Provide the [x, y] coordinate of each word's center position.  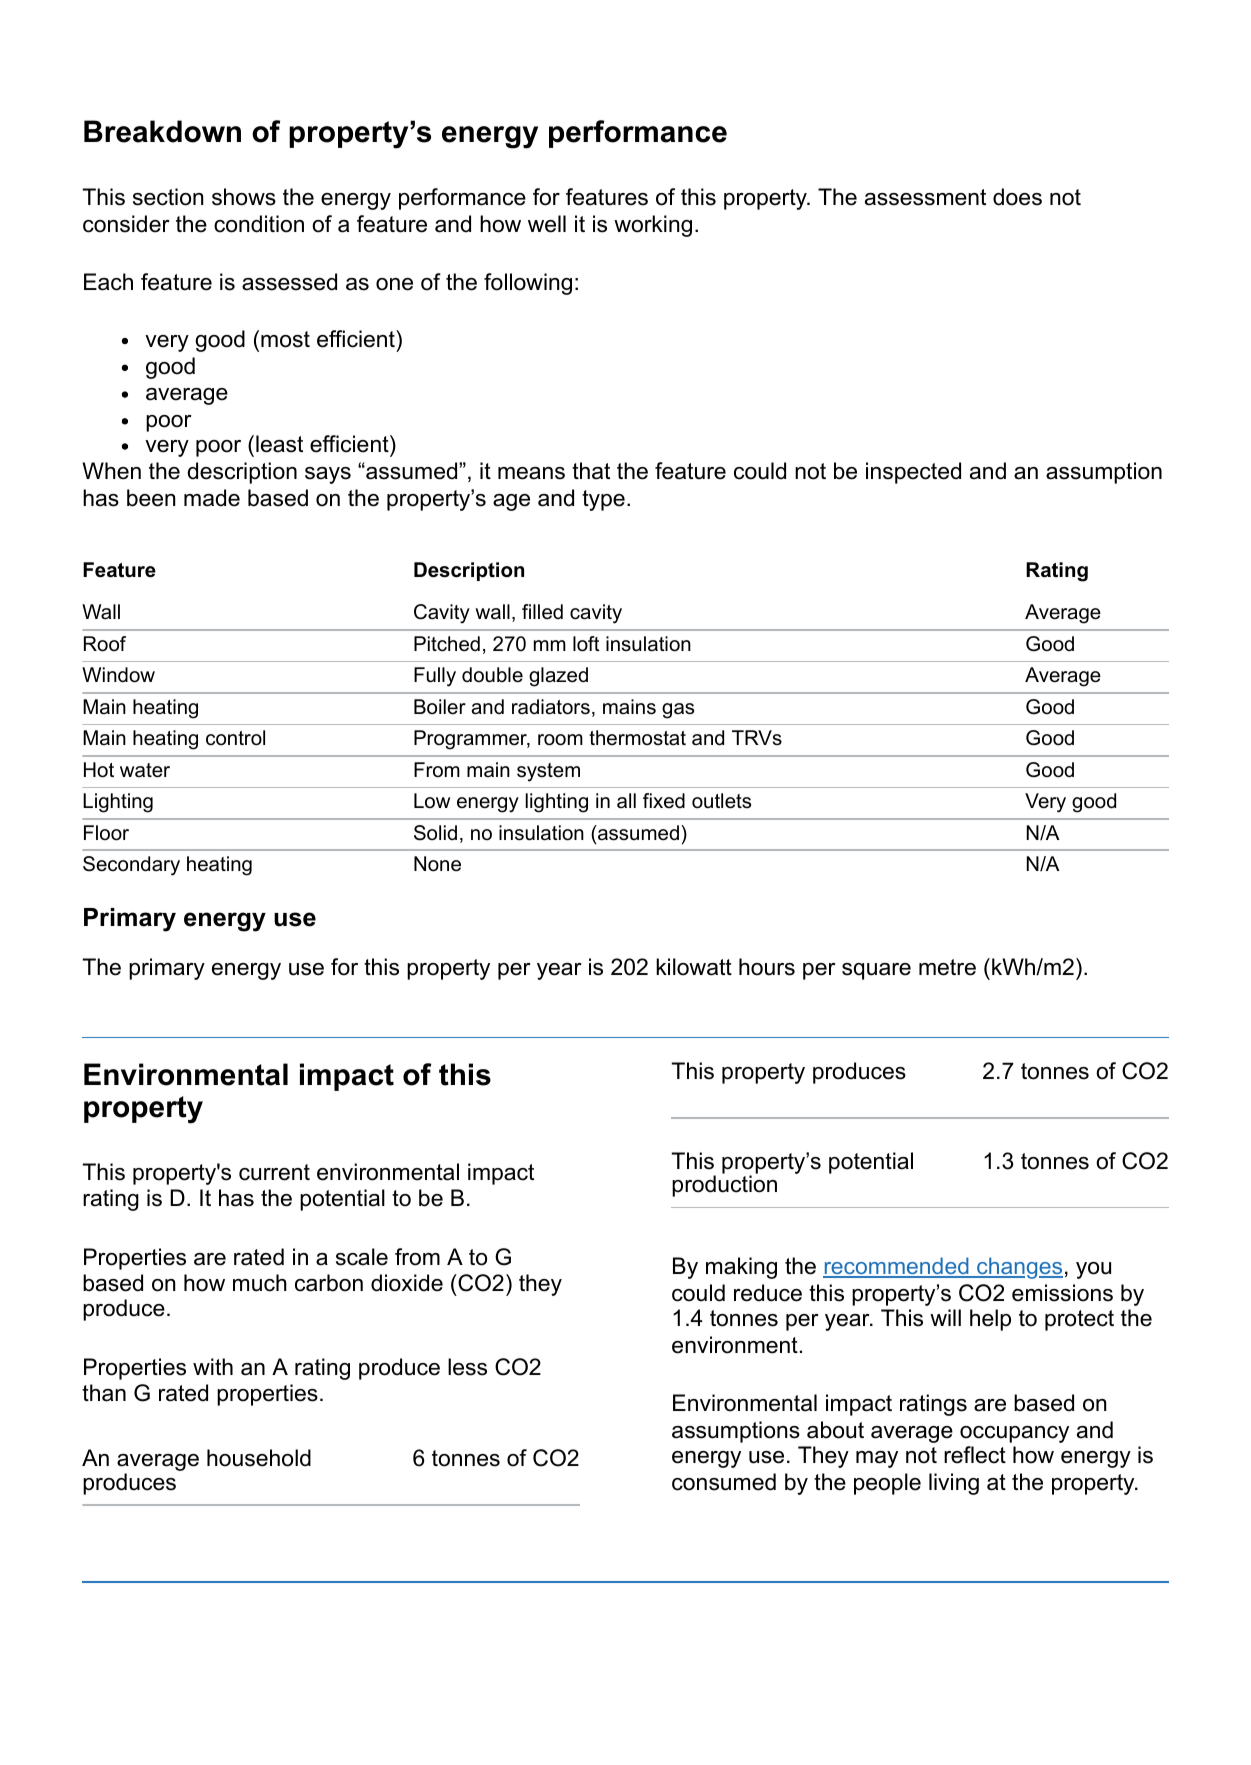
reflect [975, 1455]
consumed [724, 1482]
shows [244, 197]
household [259, 1458]
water [145, 770]
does [1017, 197]
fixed [664, 801]
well [547, 224]
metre [947, 967]
